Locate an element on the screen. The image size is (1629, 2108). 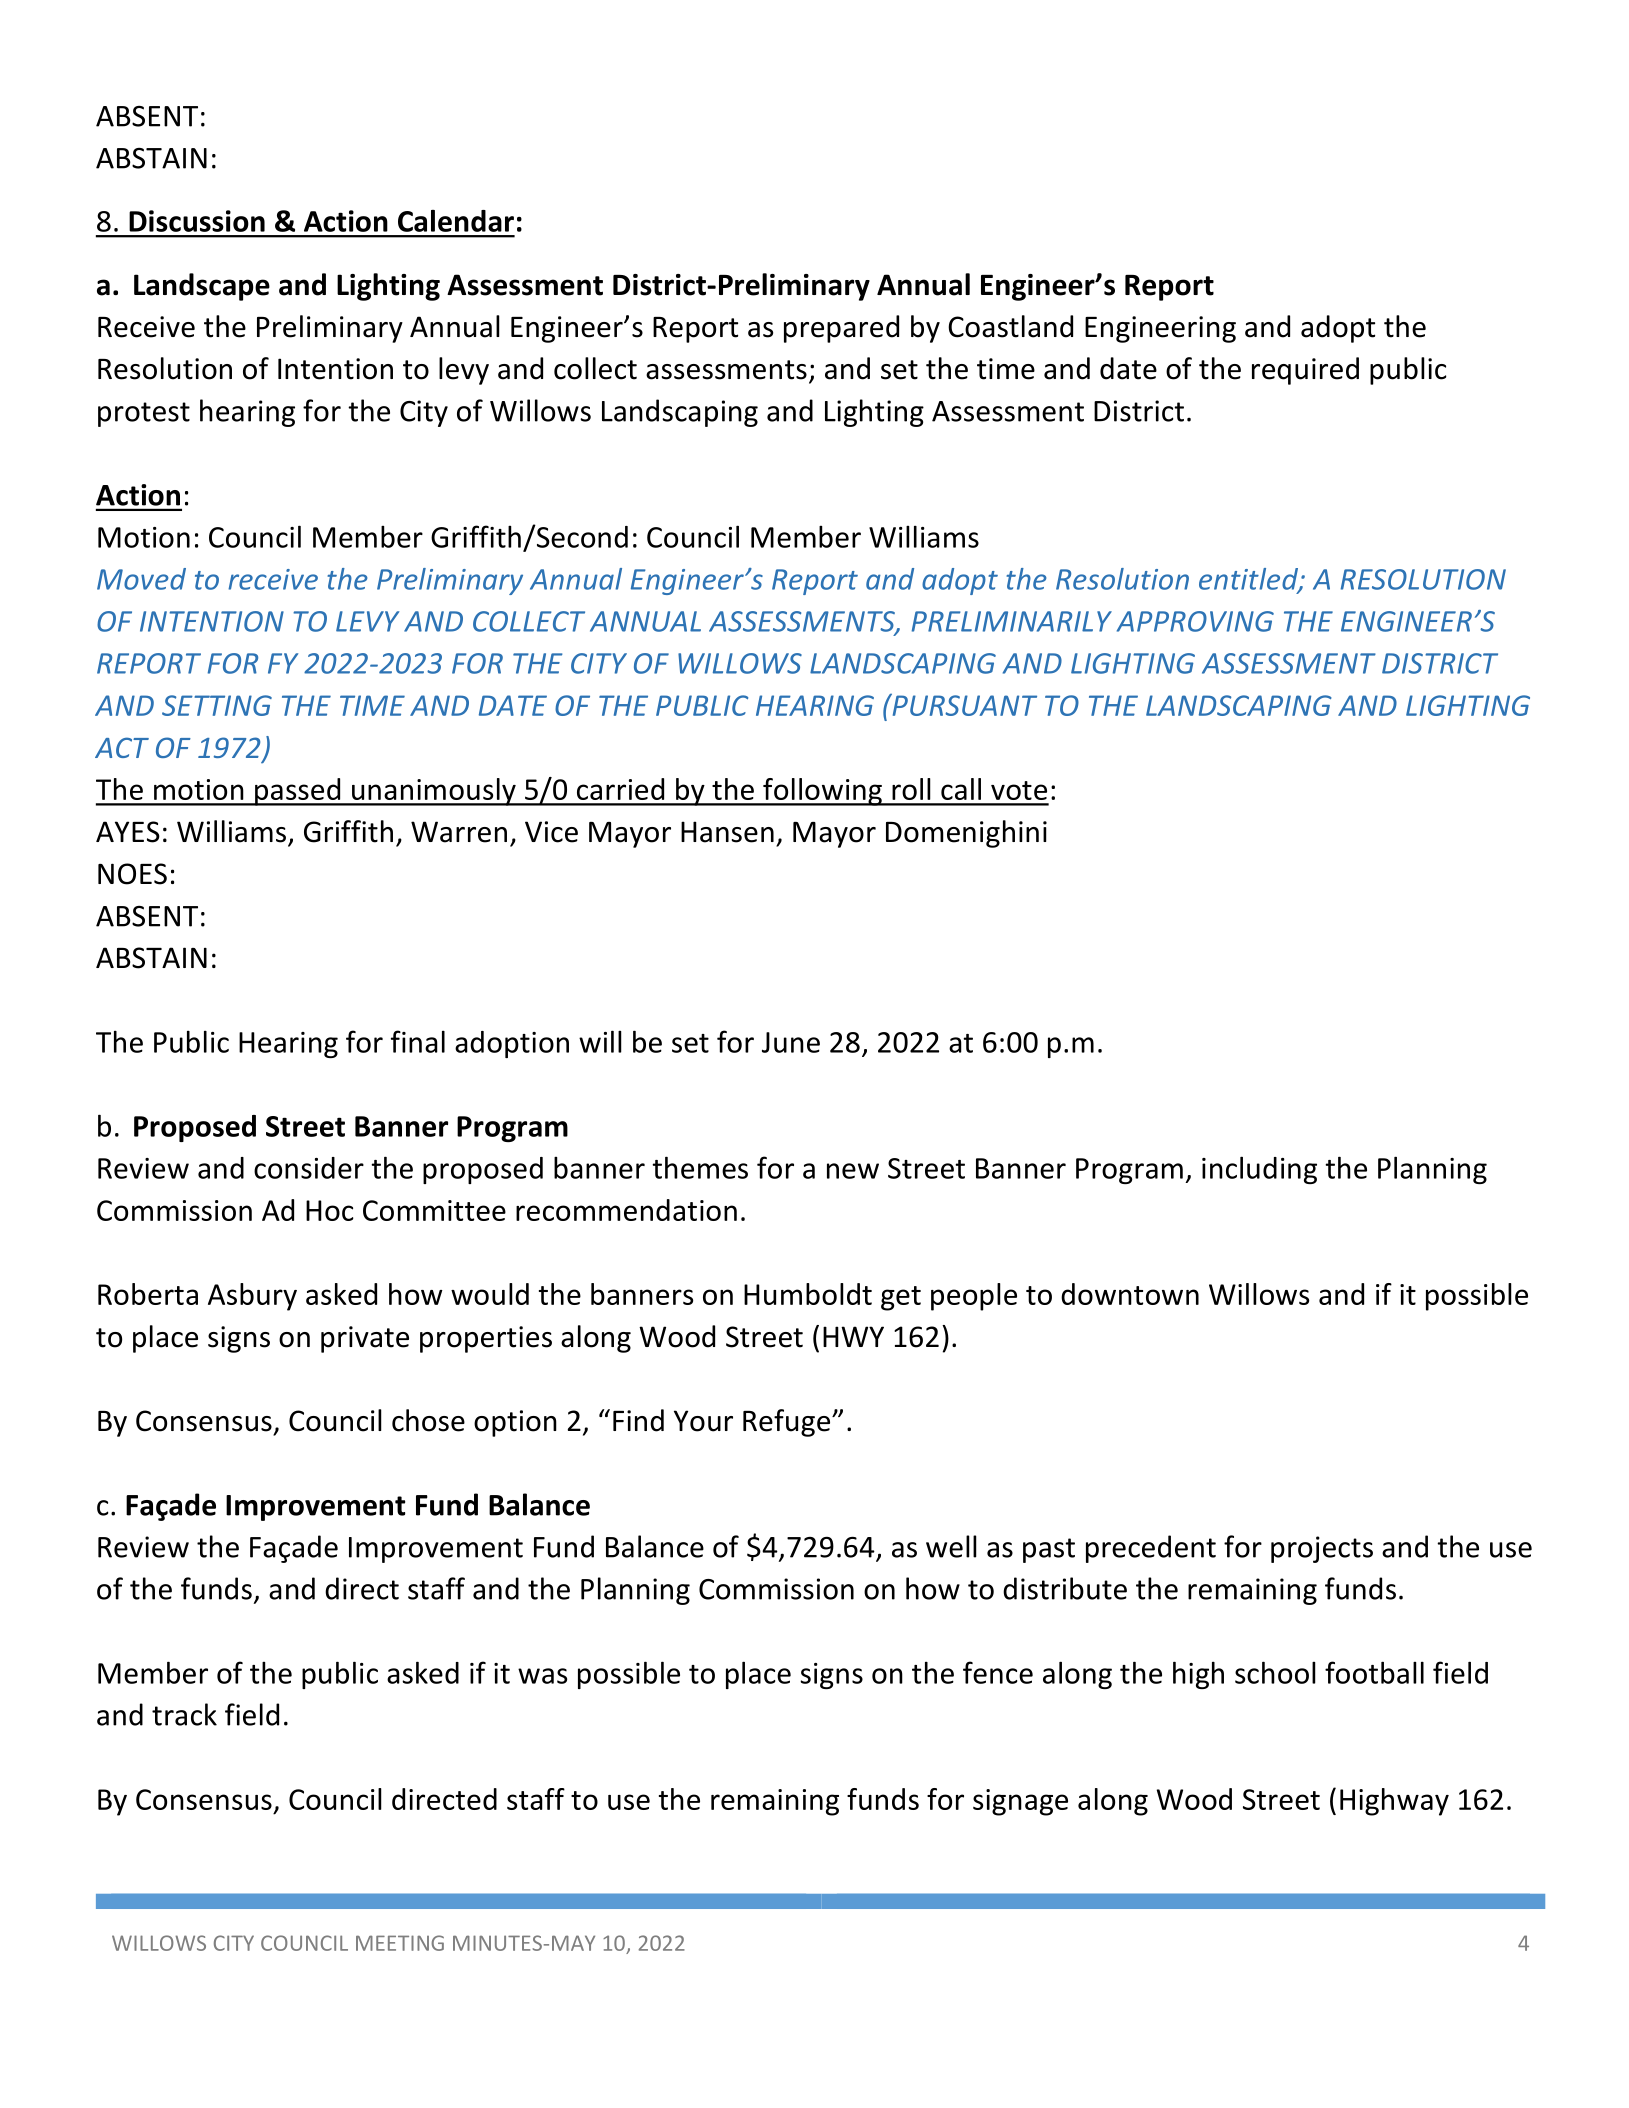
consider is located at coordinates (309, 1168).
